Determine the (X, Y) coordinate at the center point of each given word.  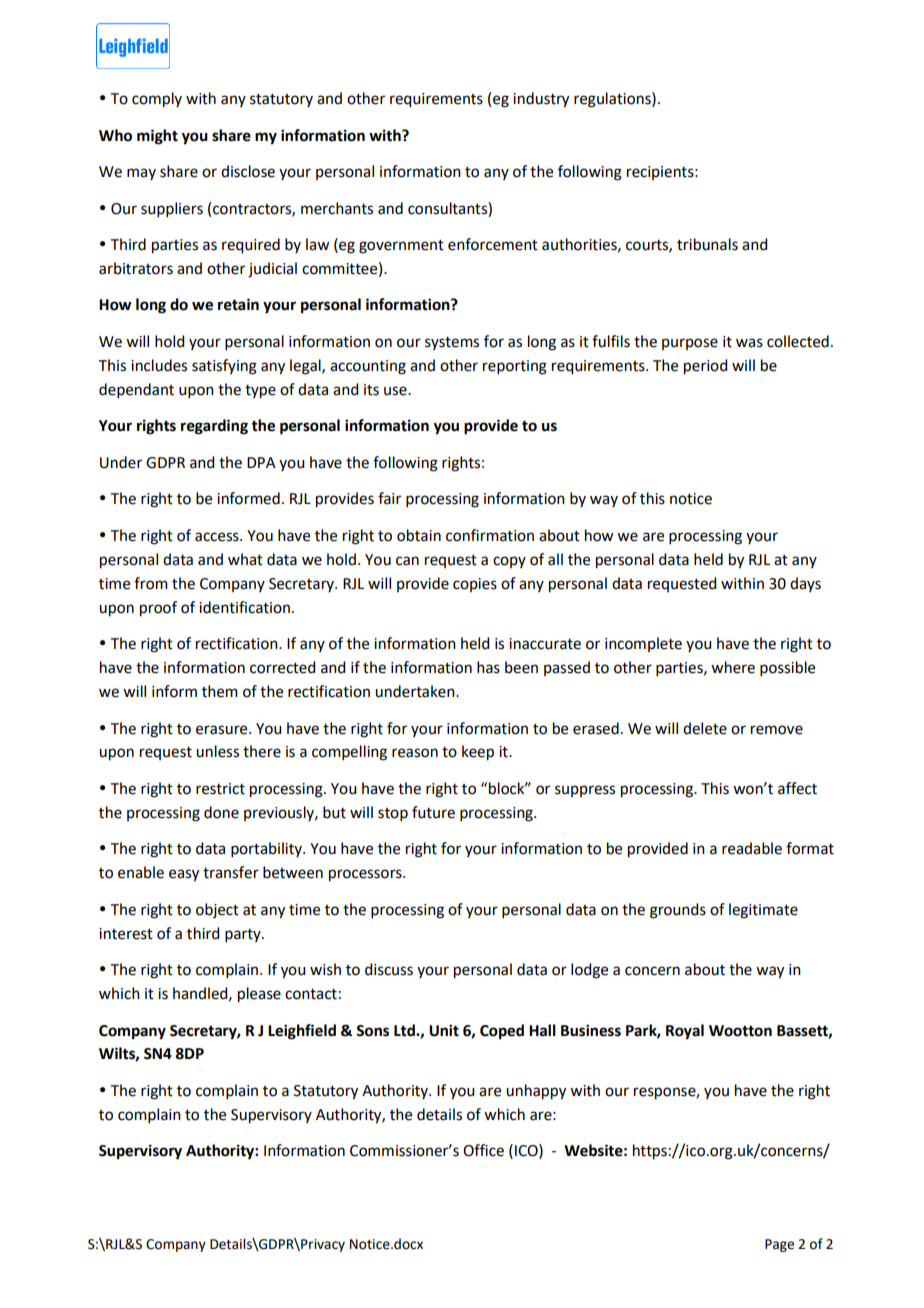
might (157, 137)
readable (752, 848)
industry (541, 100)
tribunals (707, 244)
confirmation (490, 535)
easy (184, 875)
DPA (261, 462)
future (433, 812)
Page (779, 1245)
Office (483, 1150)
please (259, 995)
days (805, 584)
